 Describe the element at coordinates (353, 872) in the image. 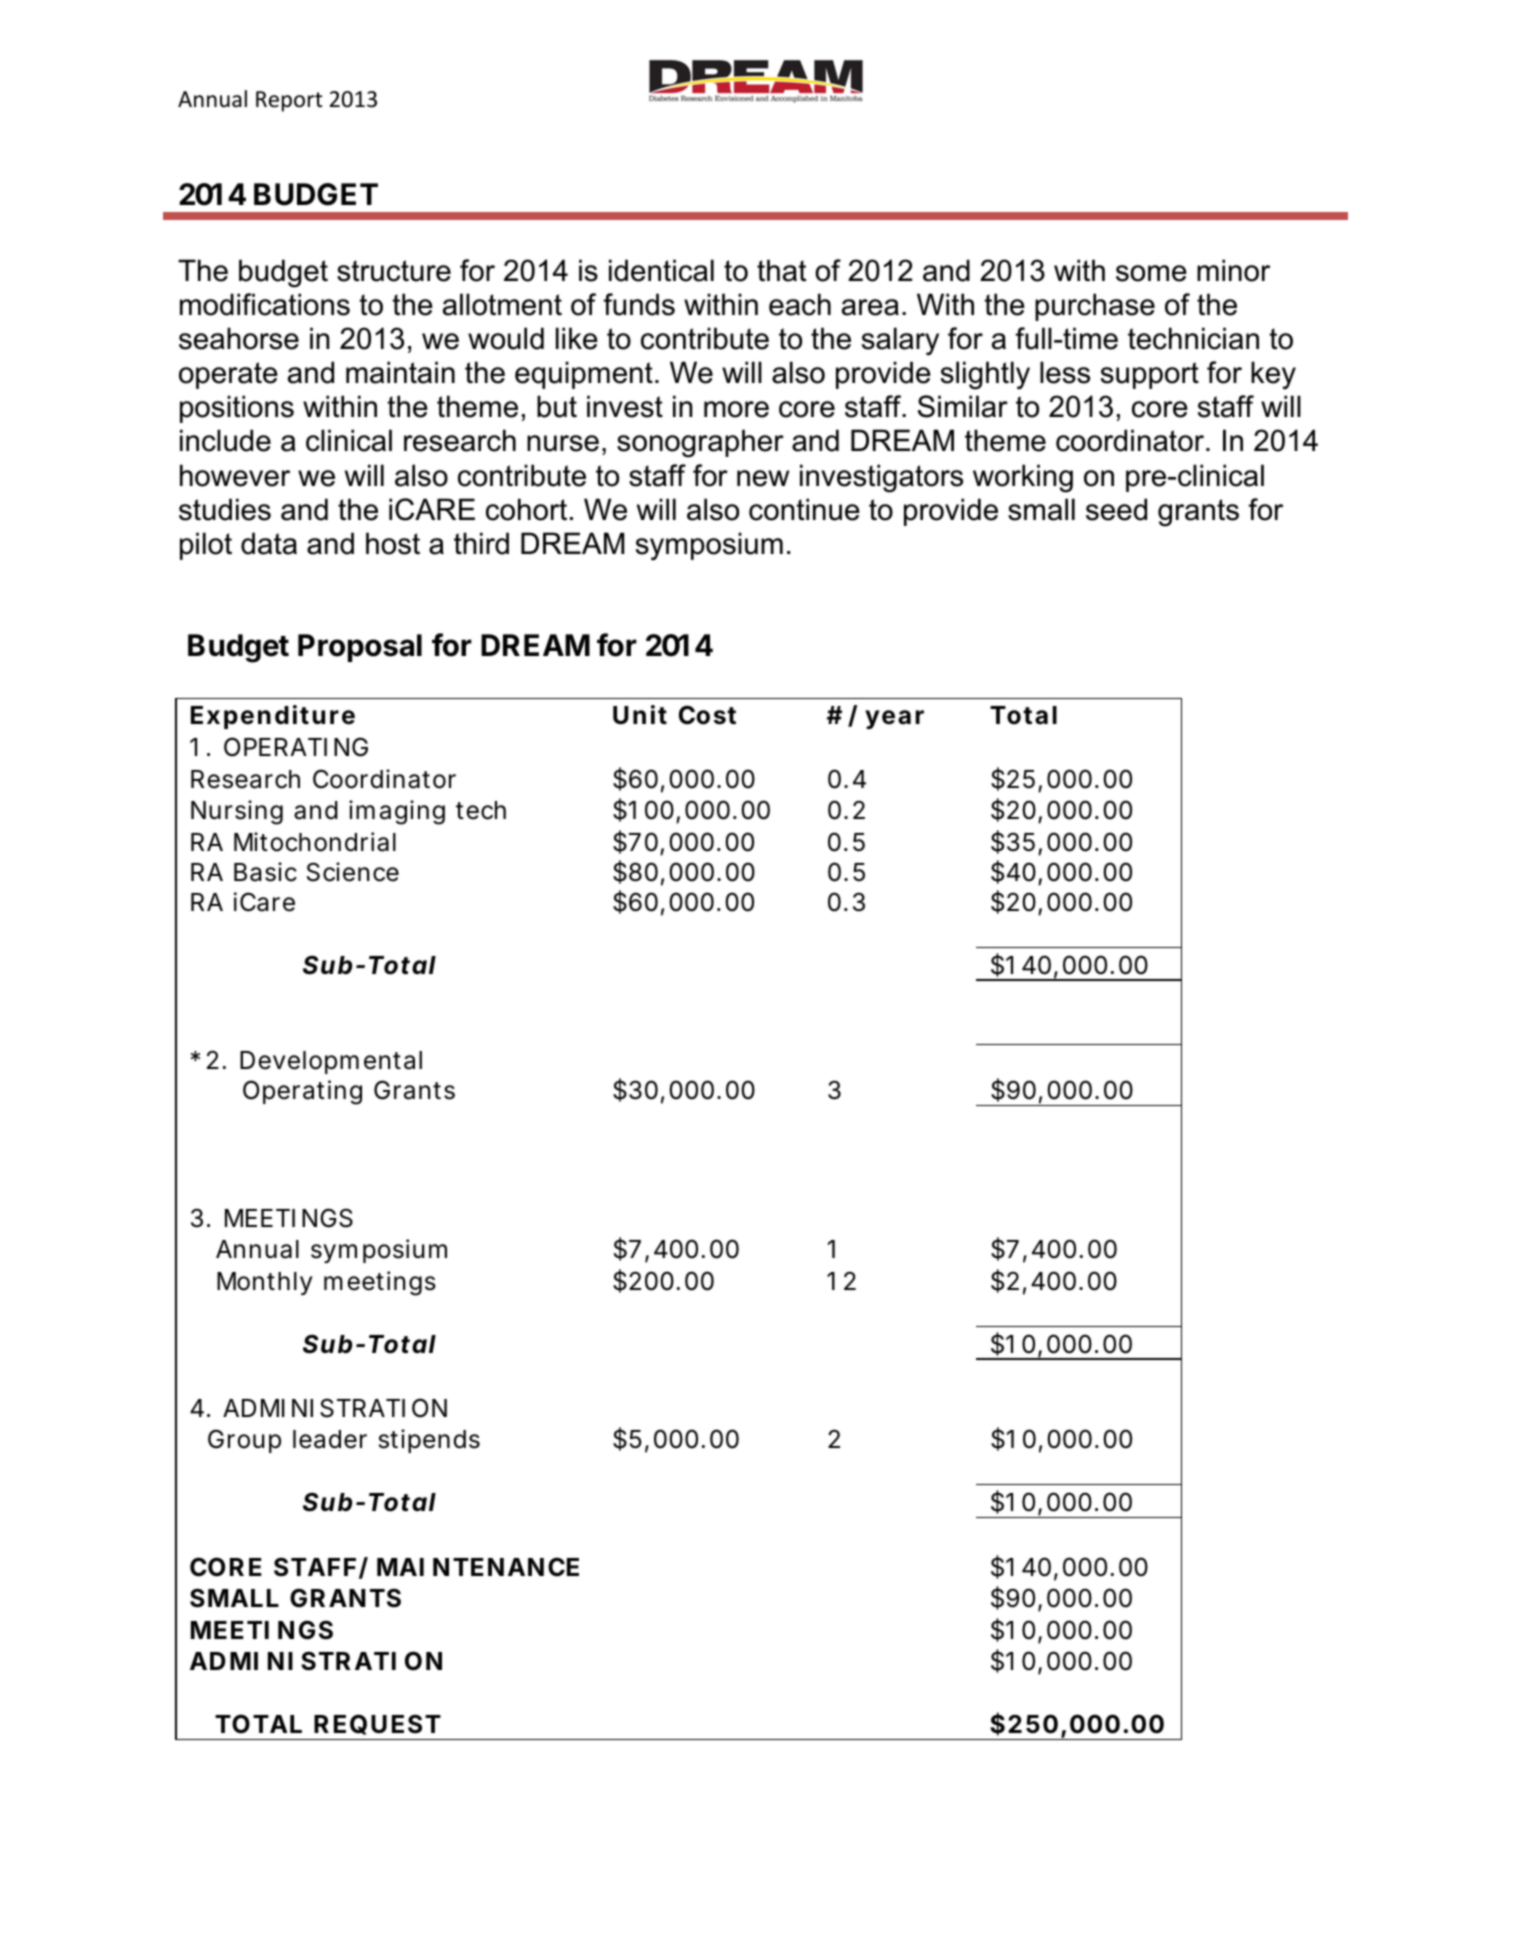

I see `Science` at that location.
